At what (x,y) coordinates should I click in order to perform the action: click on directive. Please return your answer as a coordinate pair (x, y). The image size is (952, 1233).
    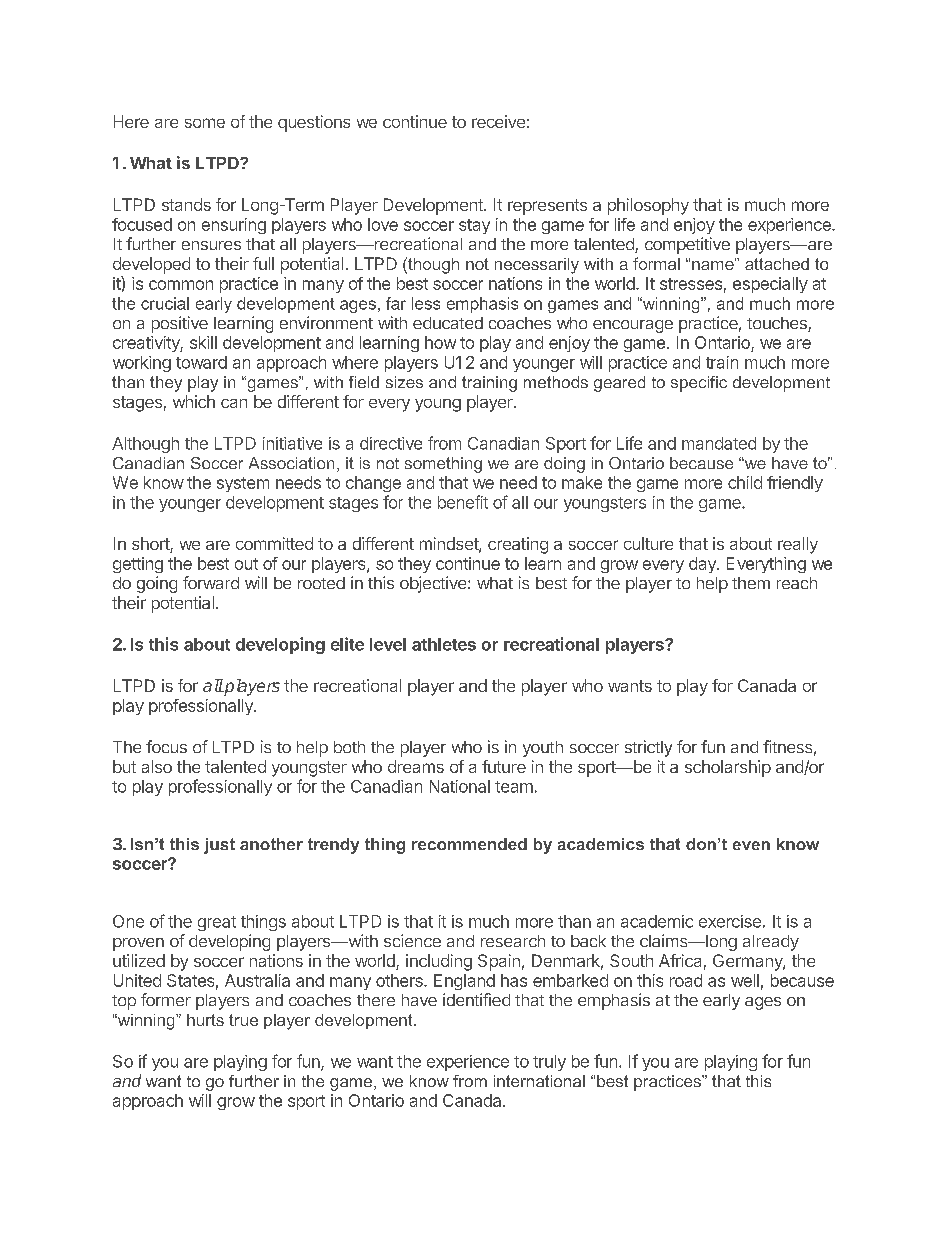
    Looking at the image, I should click on (391, 443).
